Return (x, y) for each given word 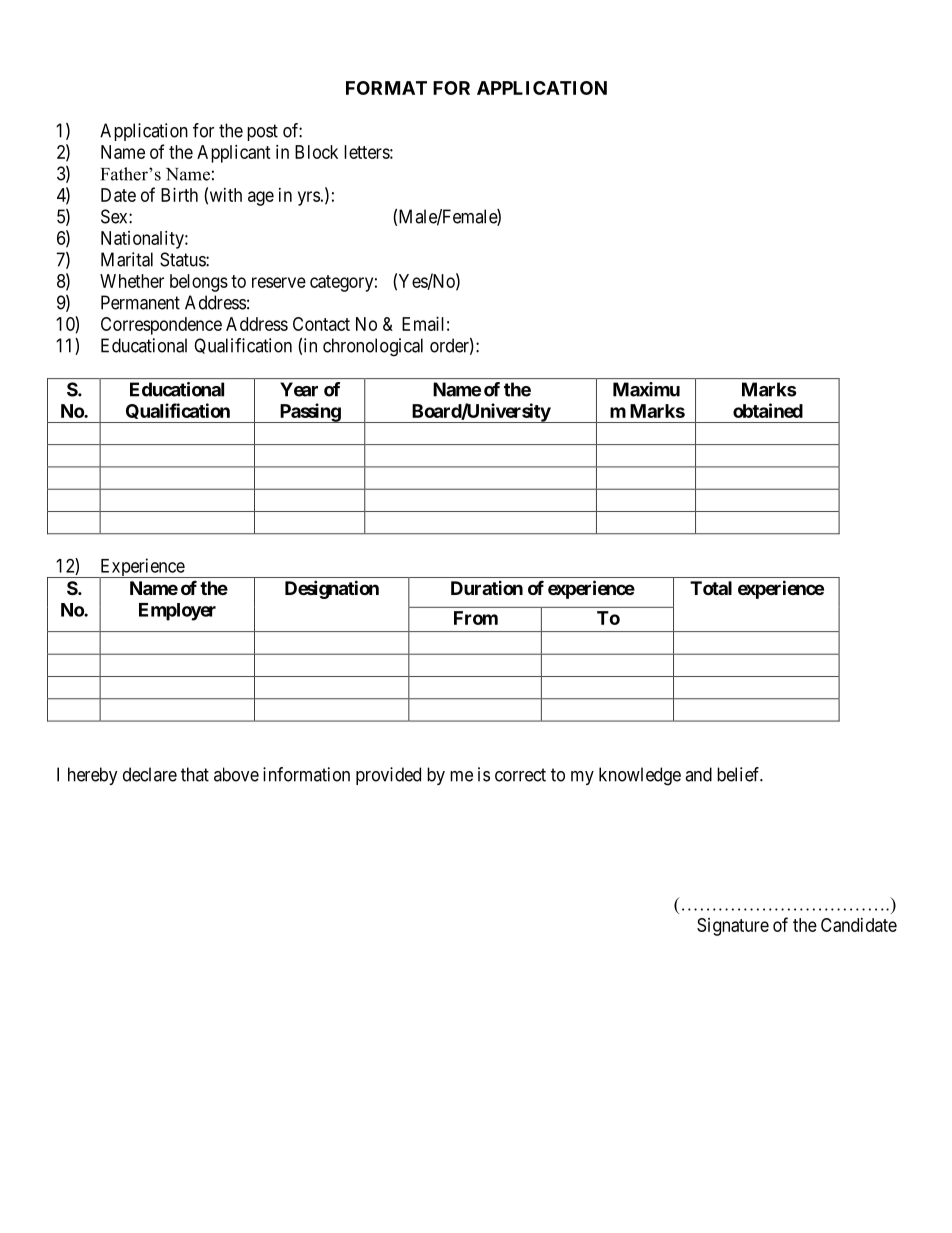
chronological (373, 347)
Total (711, 588)
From (476, 618)
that (195, 774)
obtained (768, 410)
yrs (309, 198)
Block (316, 152)
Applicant (234, 154)
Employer (177, 612)
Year (299, 389)
